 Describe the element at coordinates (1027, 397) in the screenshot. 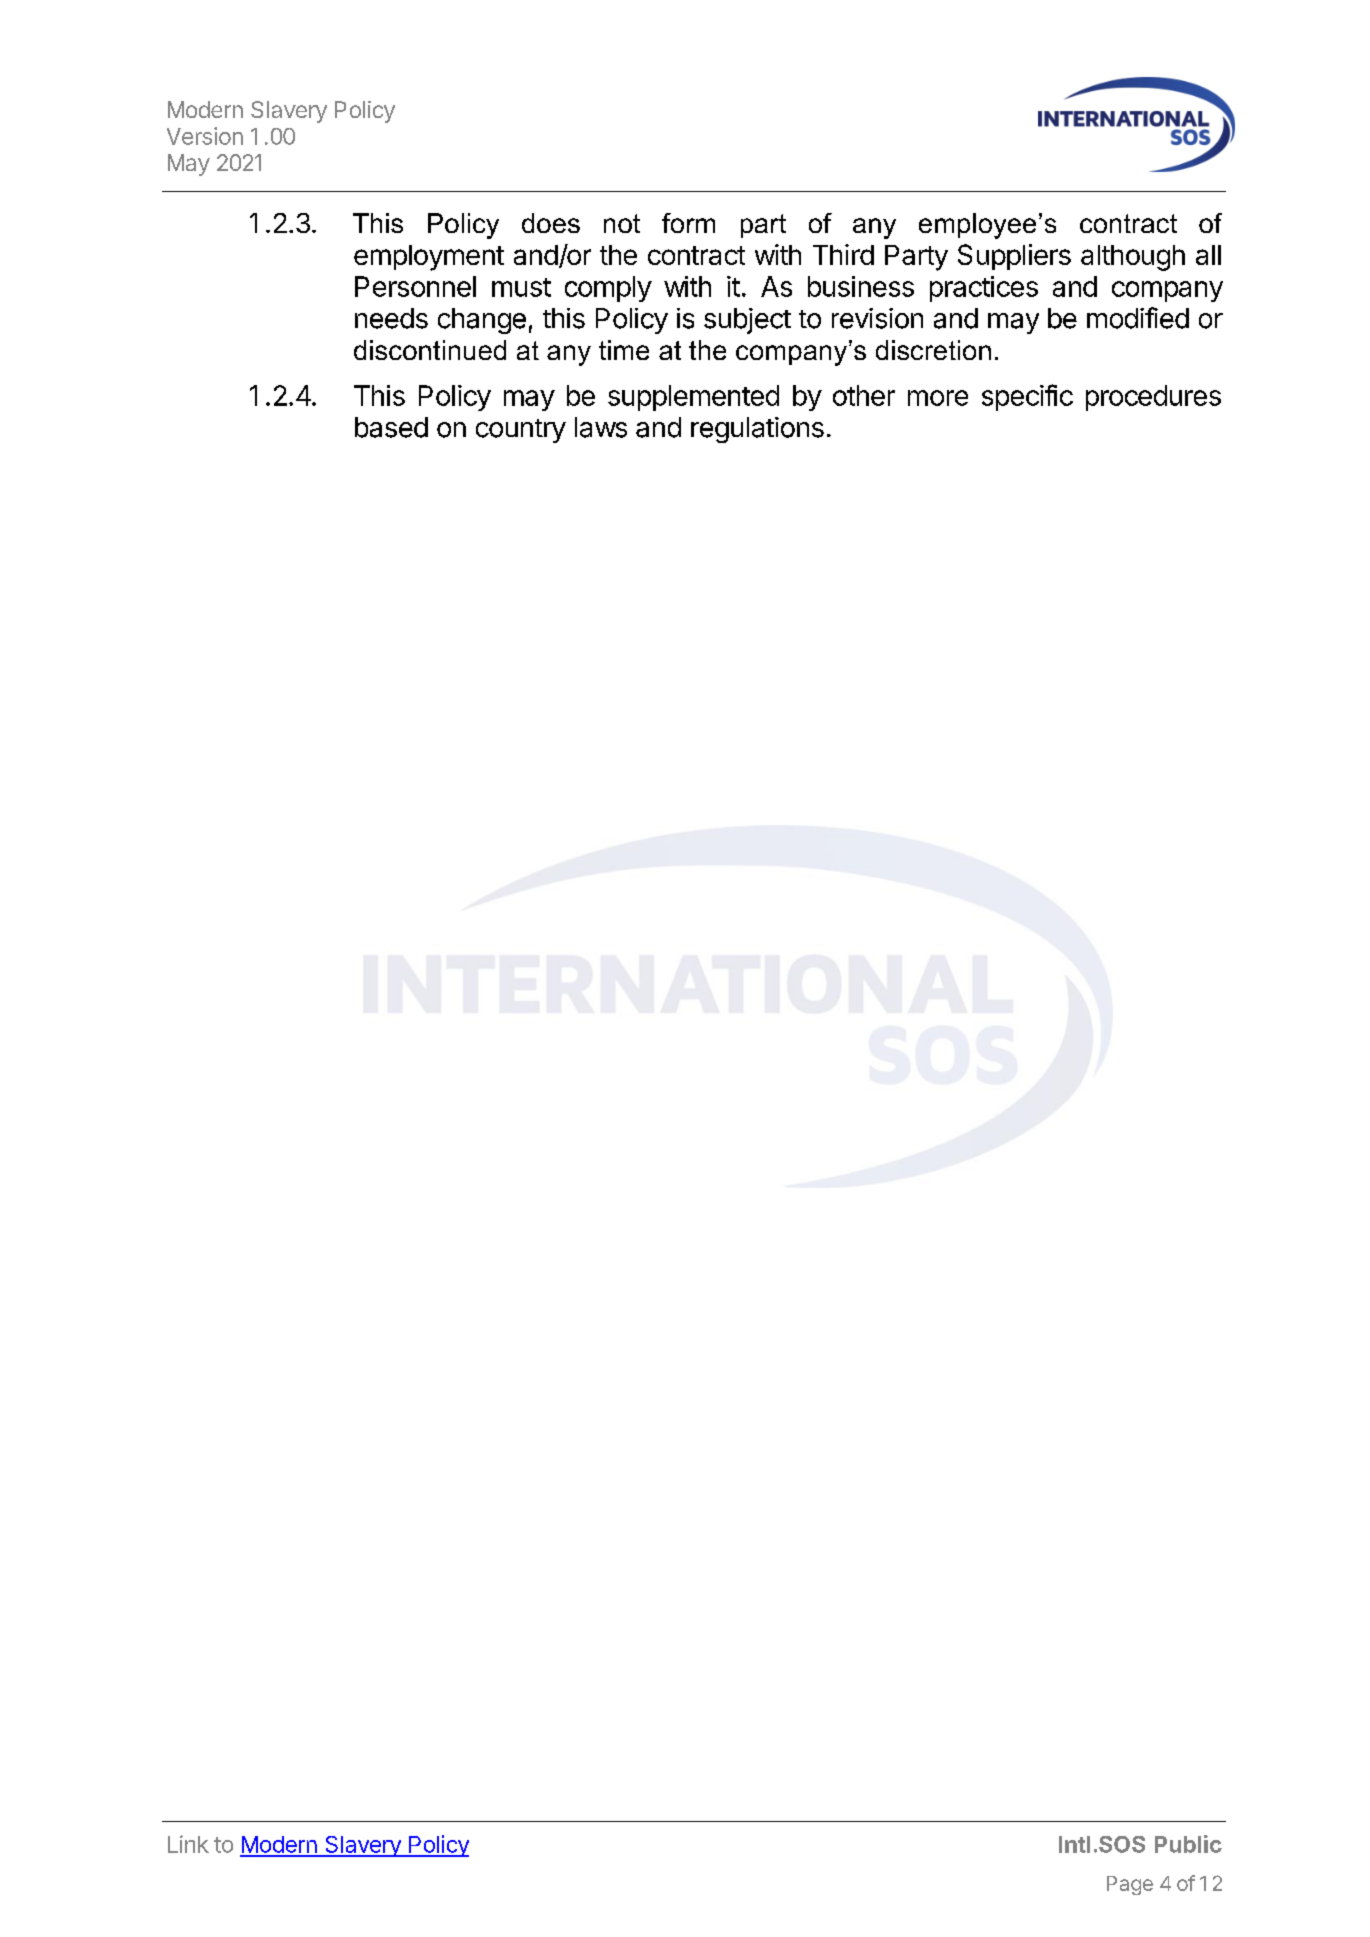

I see `specific` at that location.
